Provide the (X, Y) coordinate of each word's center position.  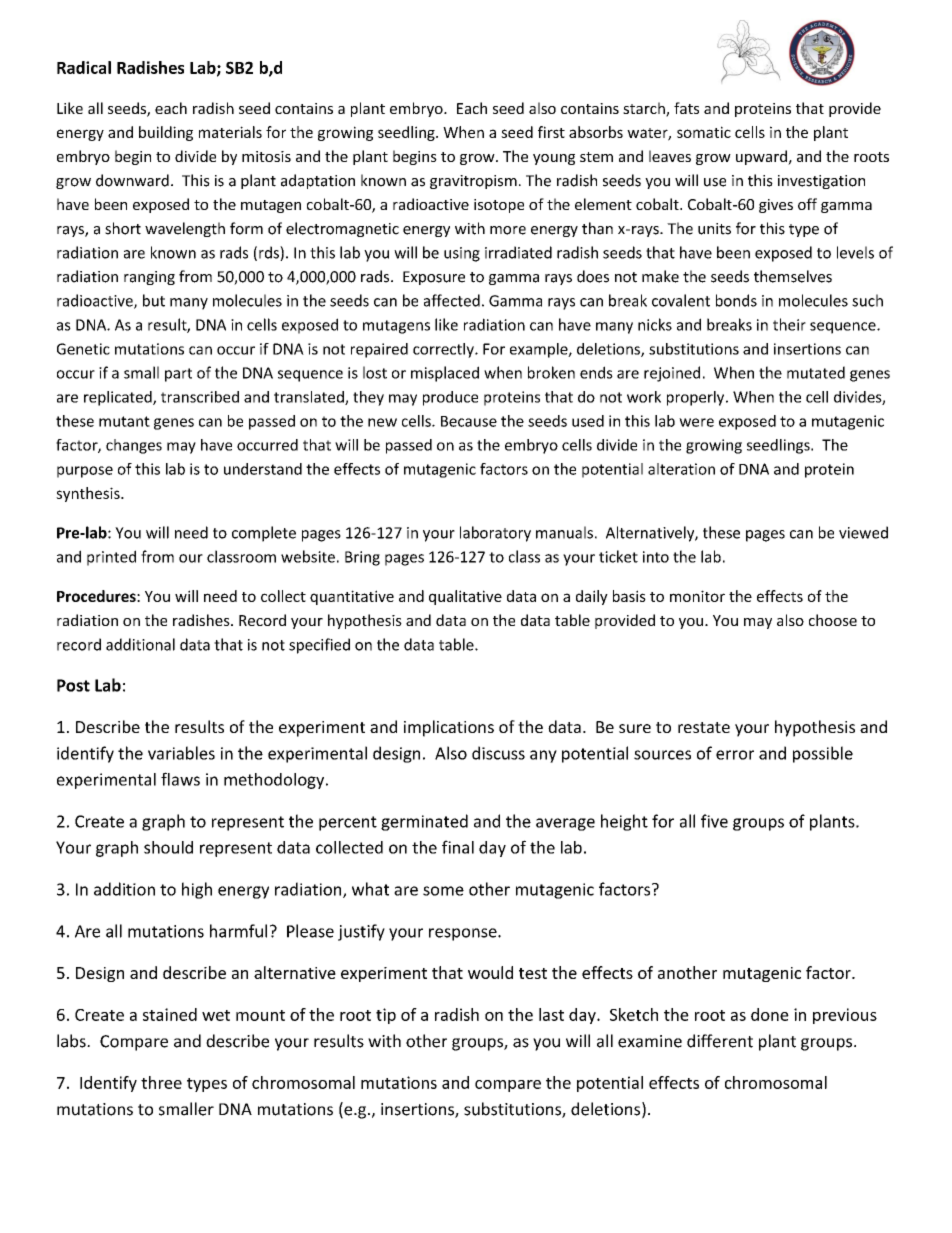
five (714, 821)
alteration (681, 469)
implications (449, 728)
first (551, 132)
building (166, 133)
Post (73, 685)
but (154, 300)
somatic (704, 132)
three (161, 1082)
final (458, 847)
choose (833, 620)
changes (134, 446)
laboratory (495, 534)
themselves (793, 276)
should (168, 847)
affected (452, 300)
